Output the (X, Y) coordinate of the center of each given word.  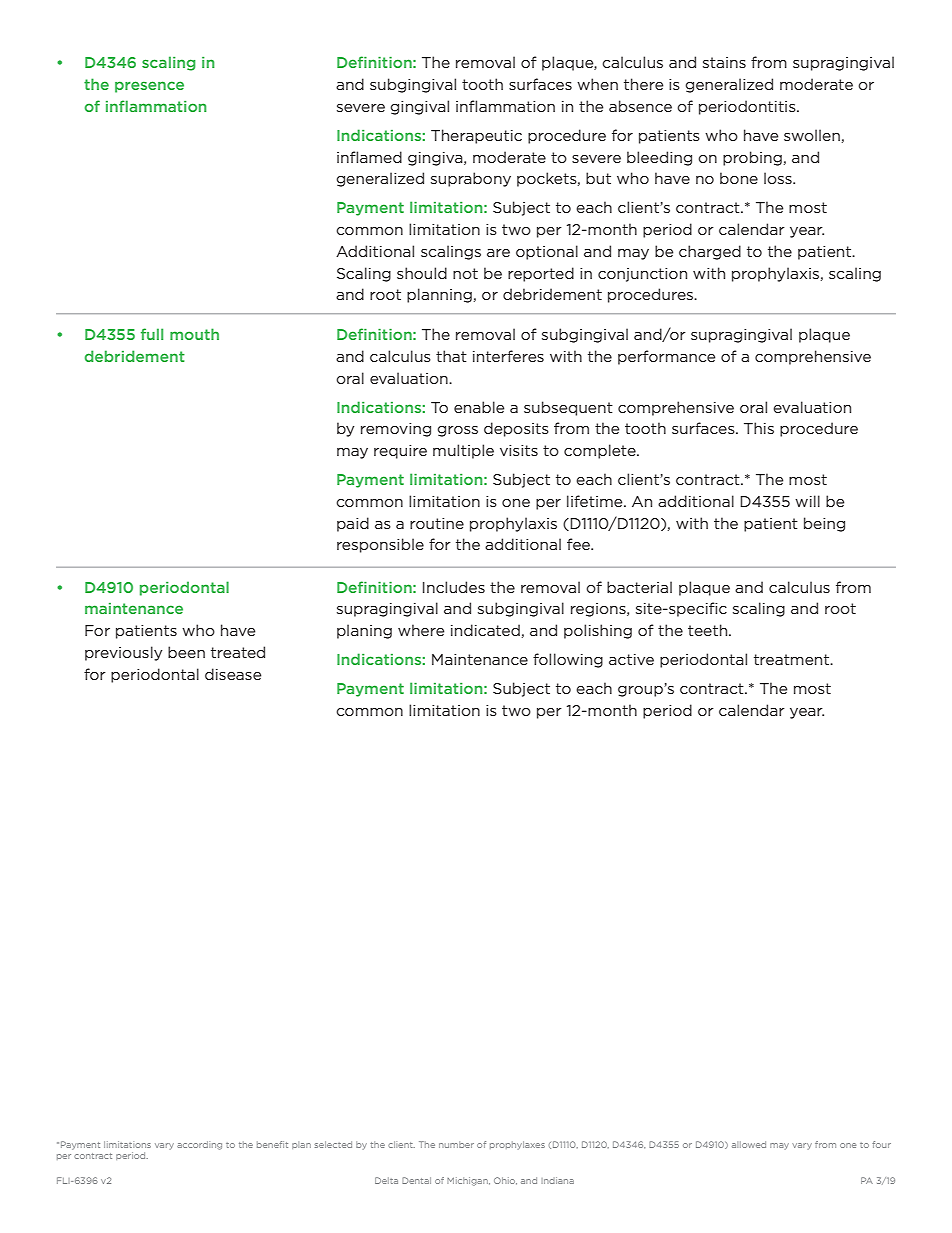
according (199, 1145)
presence (149, 87)
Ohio (505, 1181)
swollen (812, 135)
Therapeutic (476, 136)
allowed (749, 1144)
